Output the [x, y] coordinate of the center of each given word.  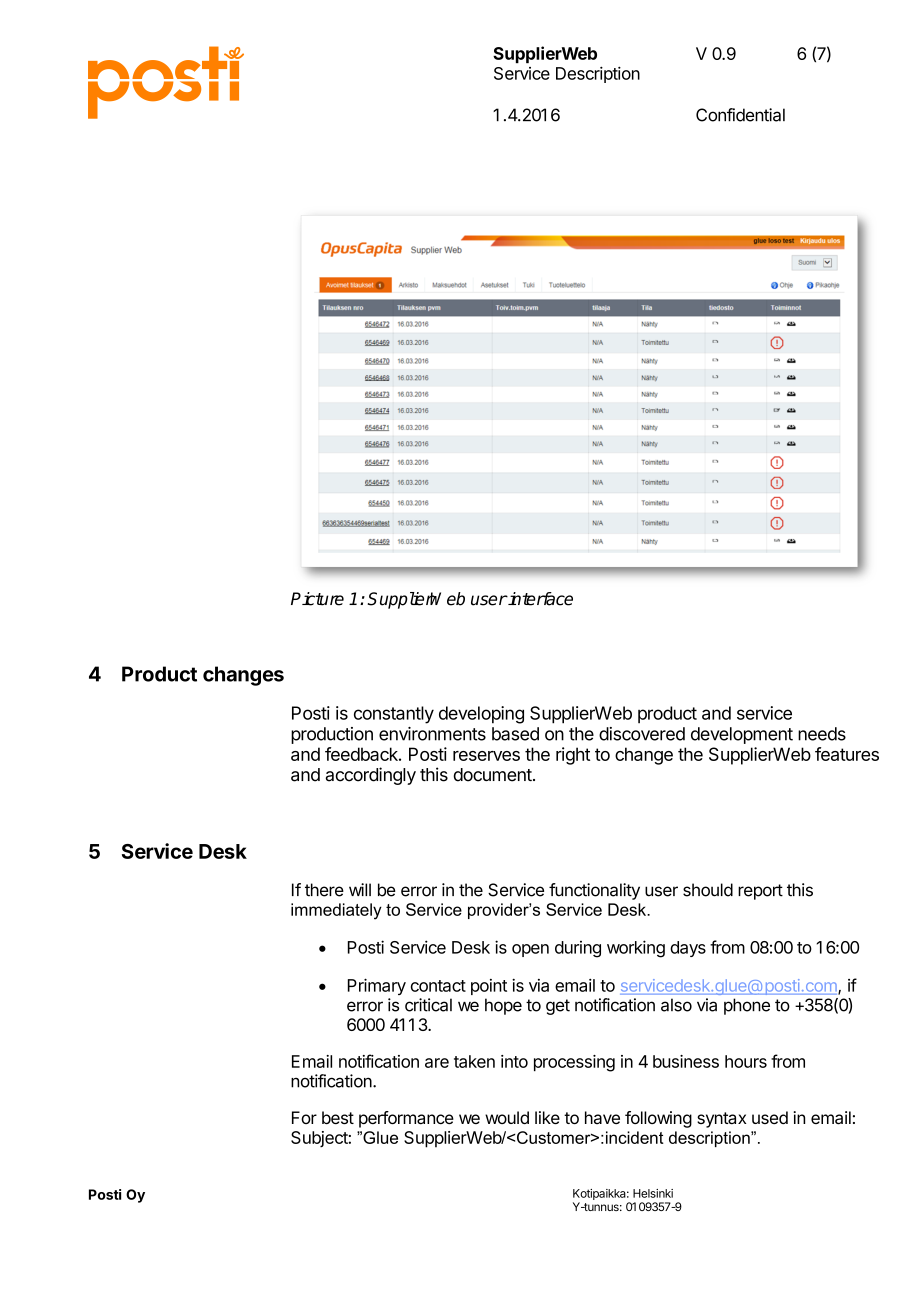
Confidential [740, 115]
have [602, 1117]
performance [406, 1119]
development [742, 735]
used [770, 1117]
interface [540, 599]
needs [822, 734]
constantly [394, 715]
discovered [642, 734]
